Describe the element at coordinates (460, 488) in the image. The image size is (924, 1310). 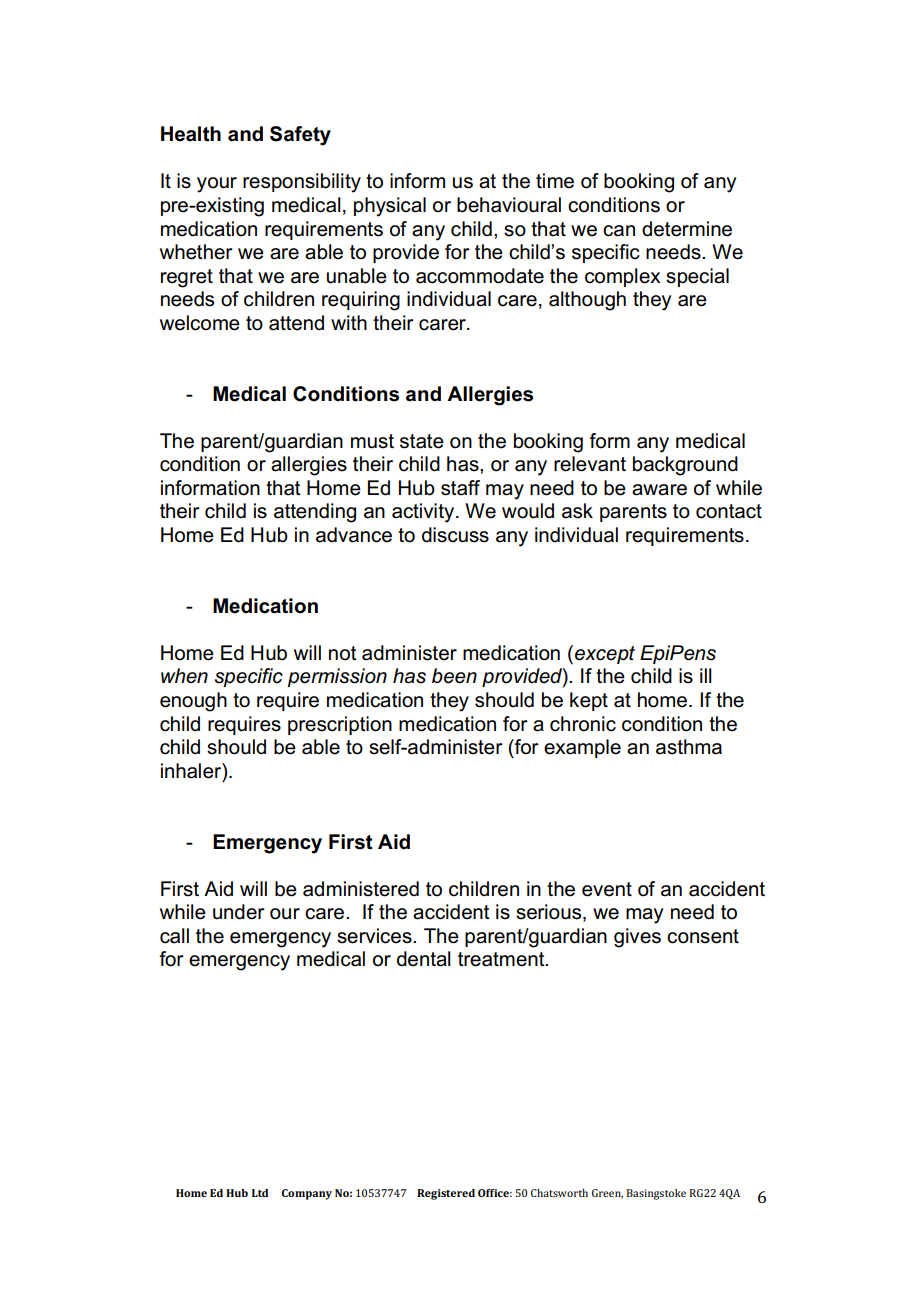
I see `staff` at that location.
